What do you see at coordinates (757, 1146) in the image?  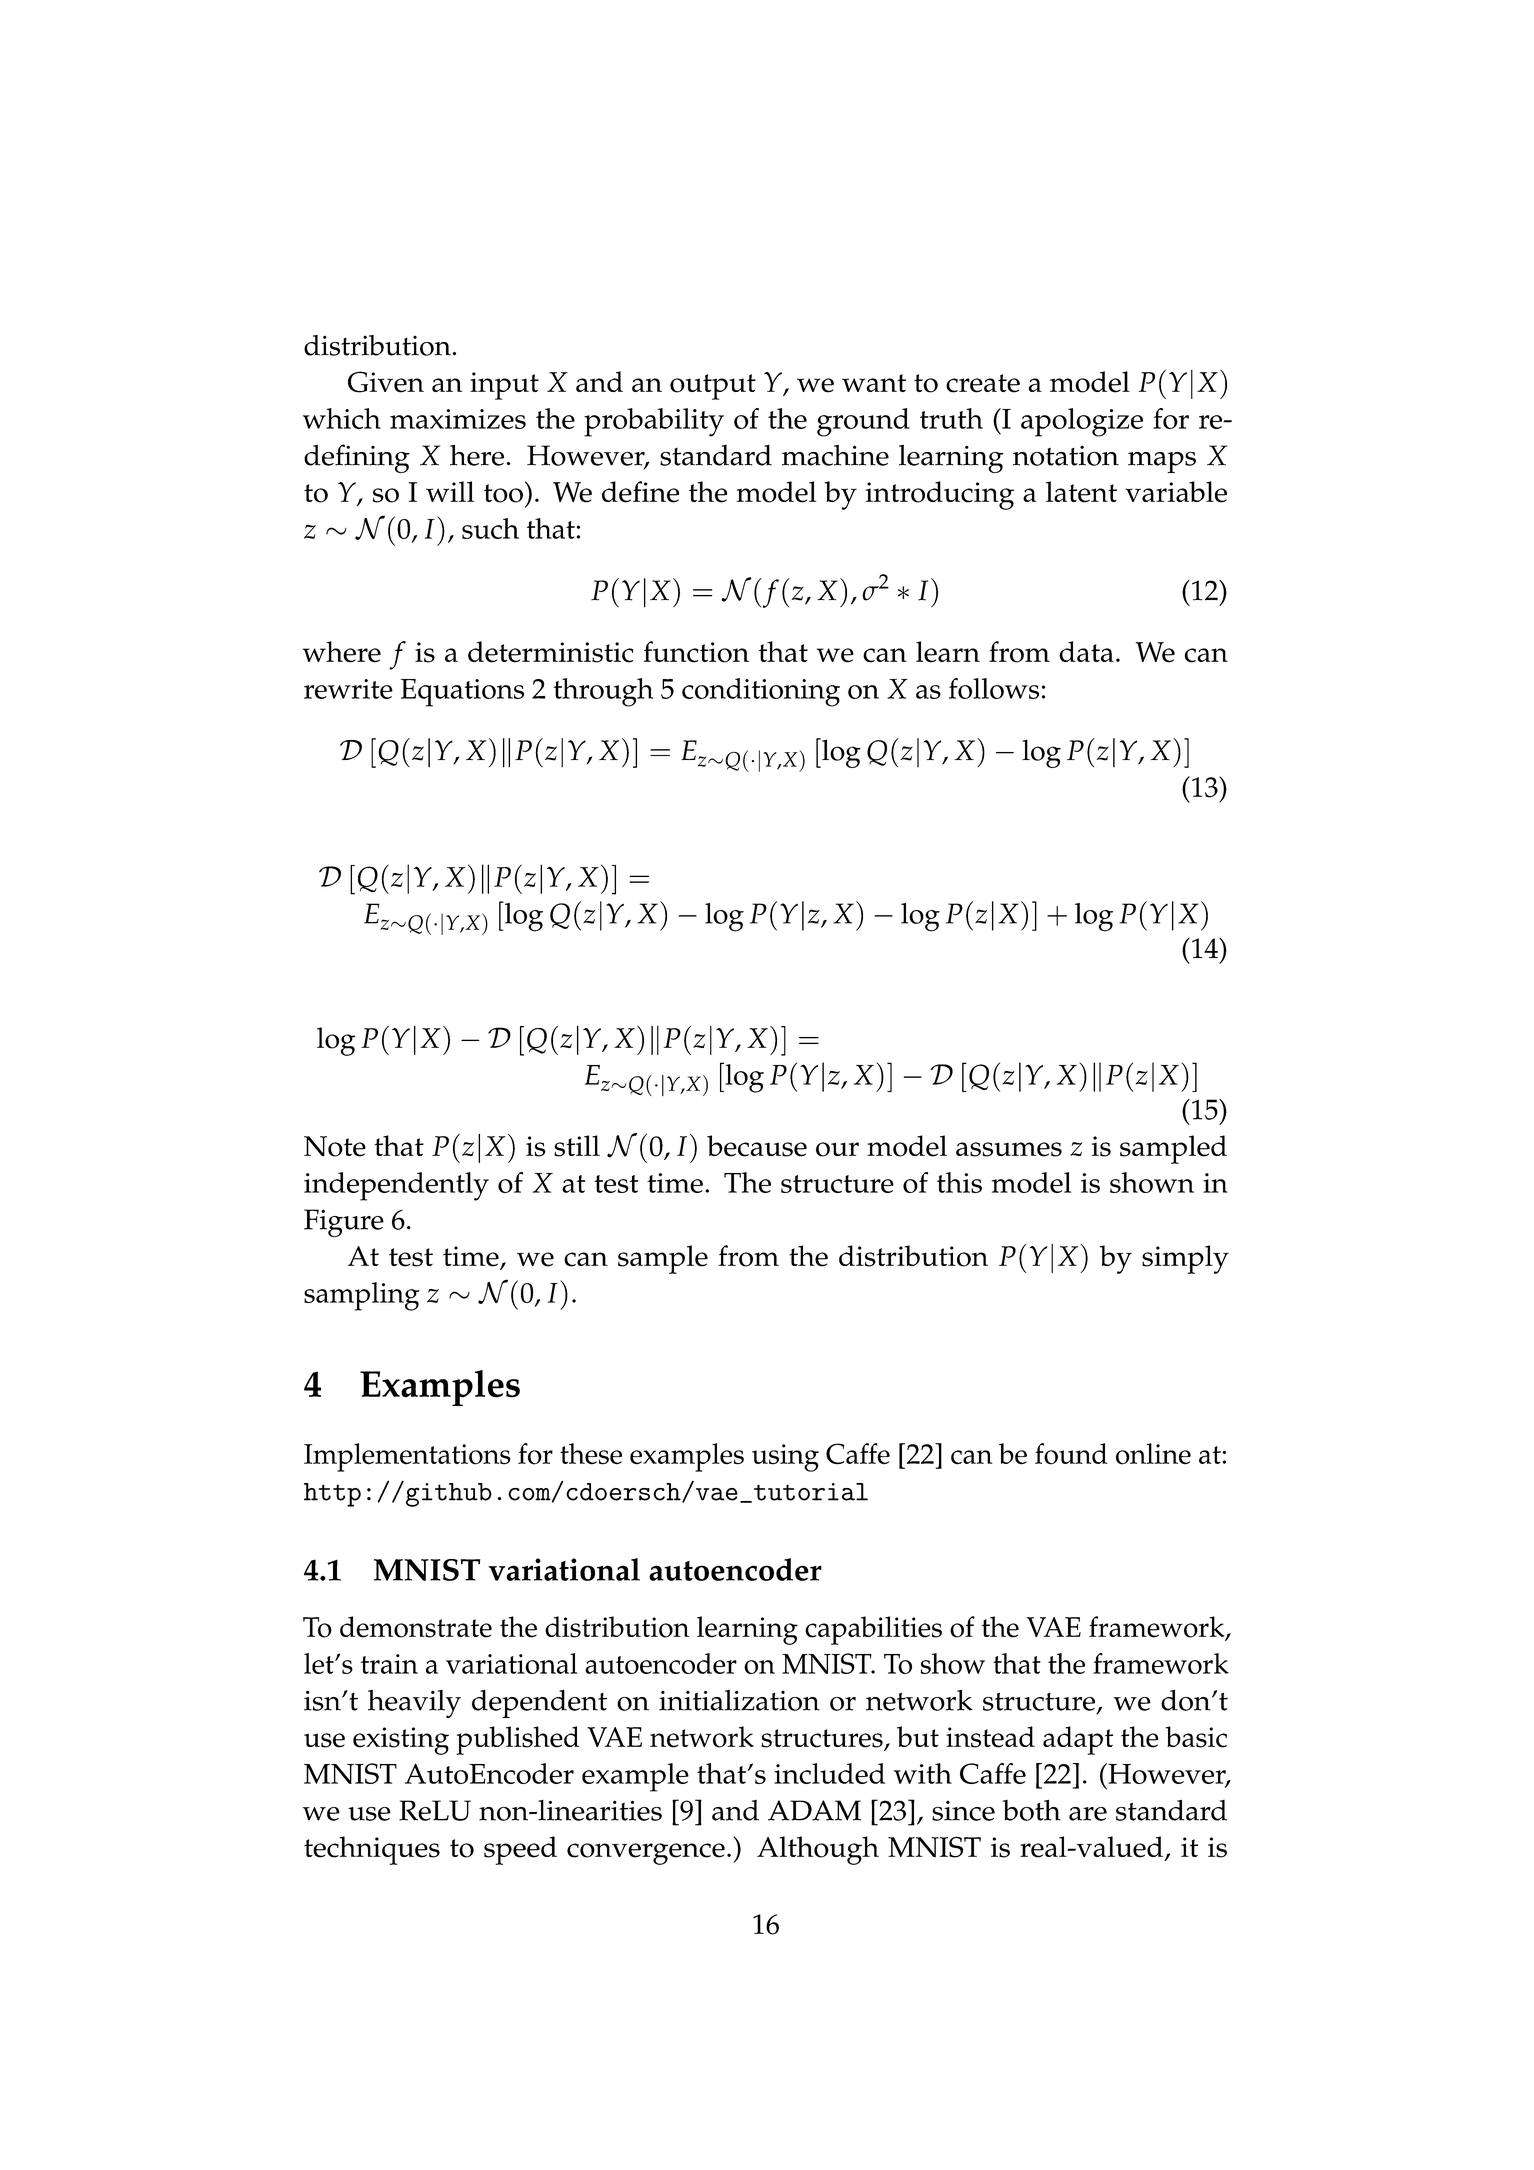 I see `because` at bounding box center [757, 1146].
